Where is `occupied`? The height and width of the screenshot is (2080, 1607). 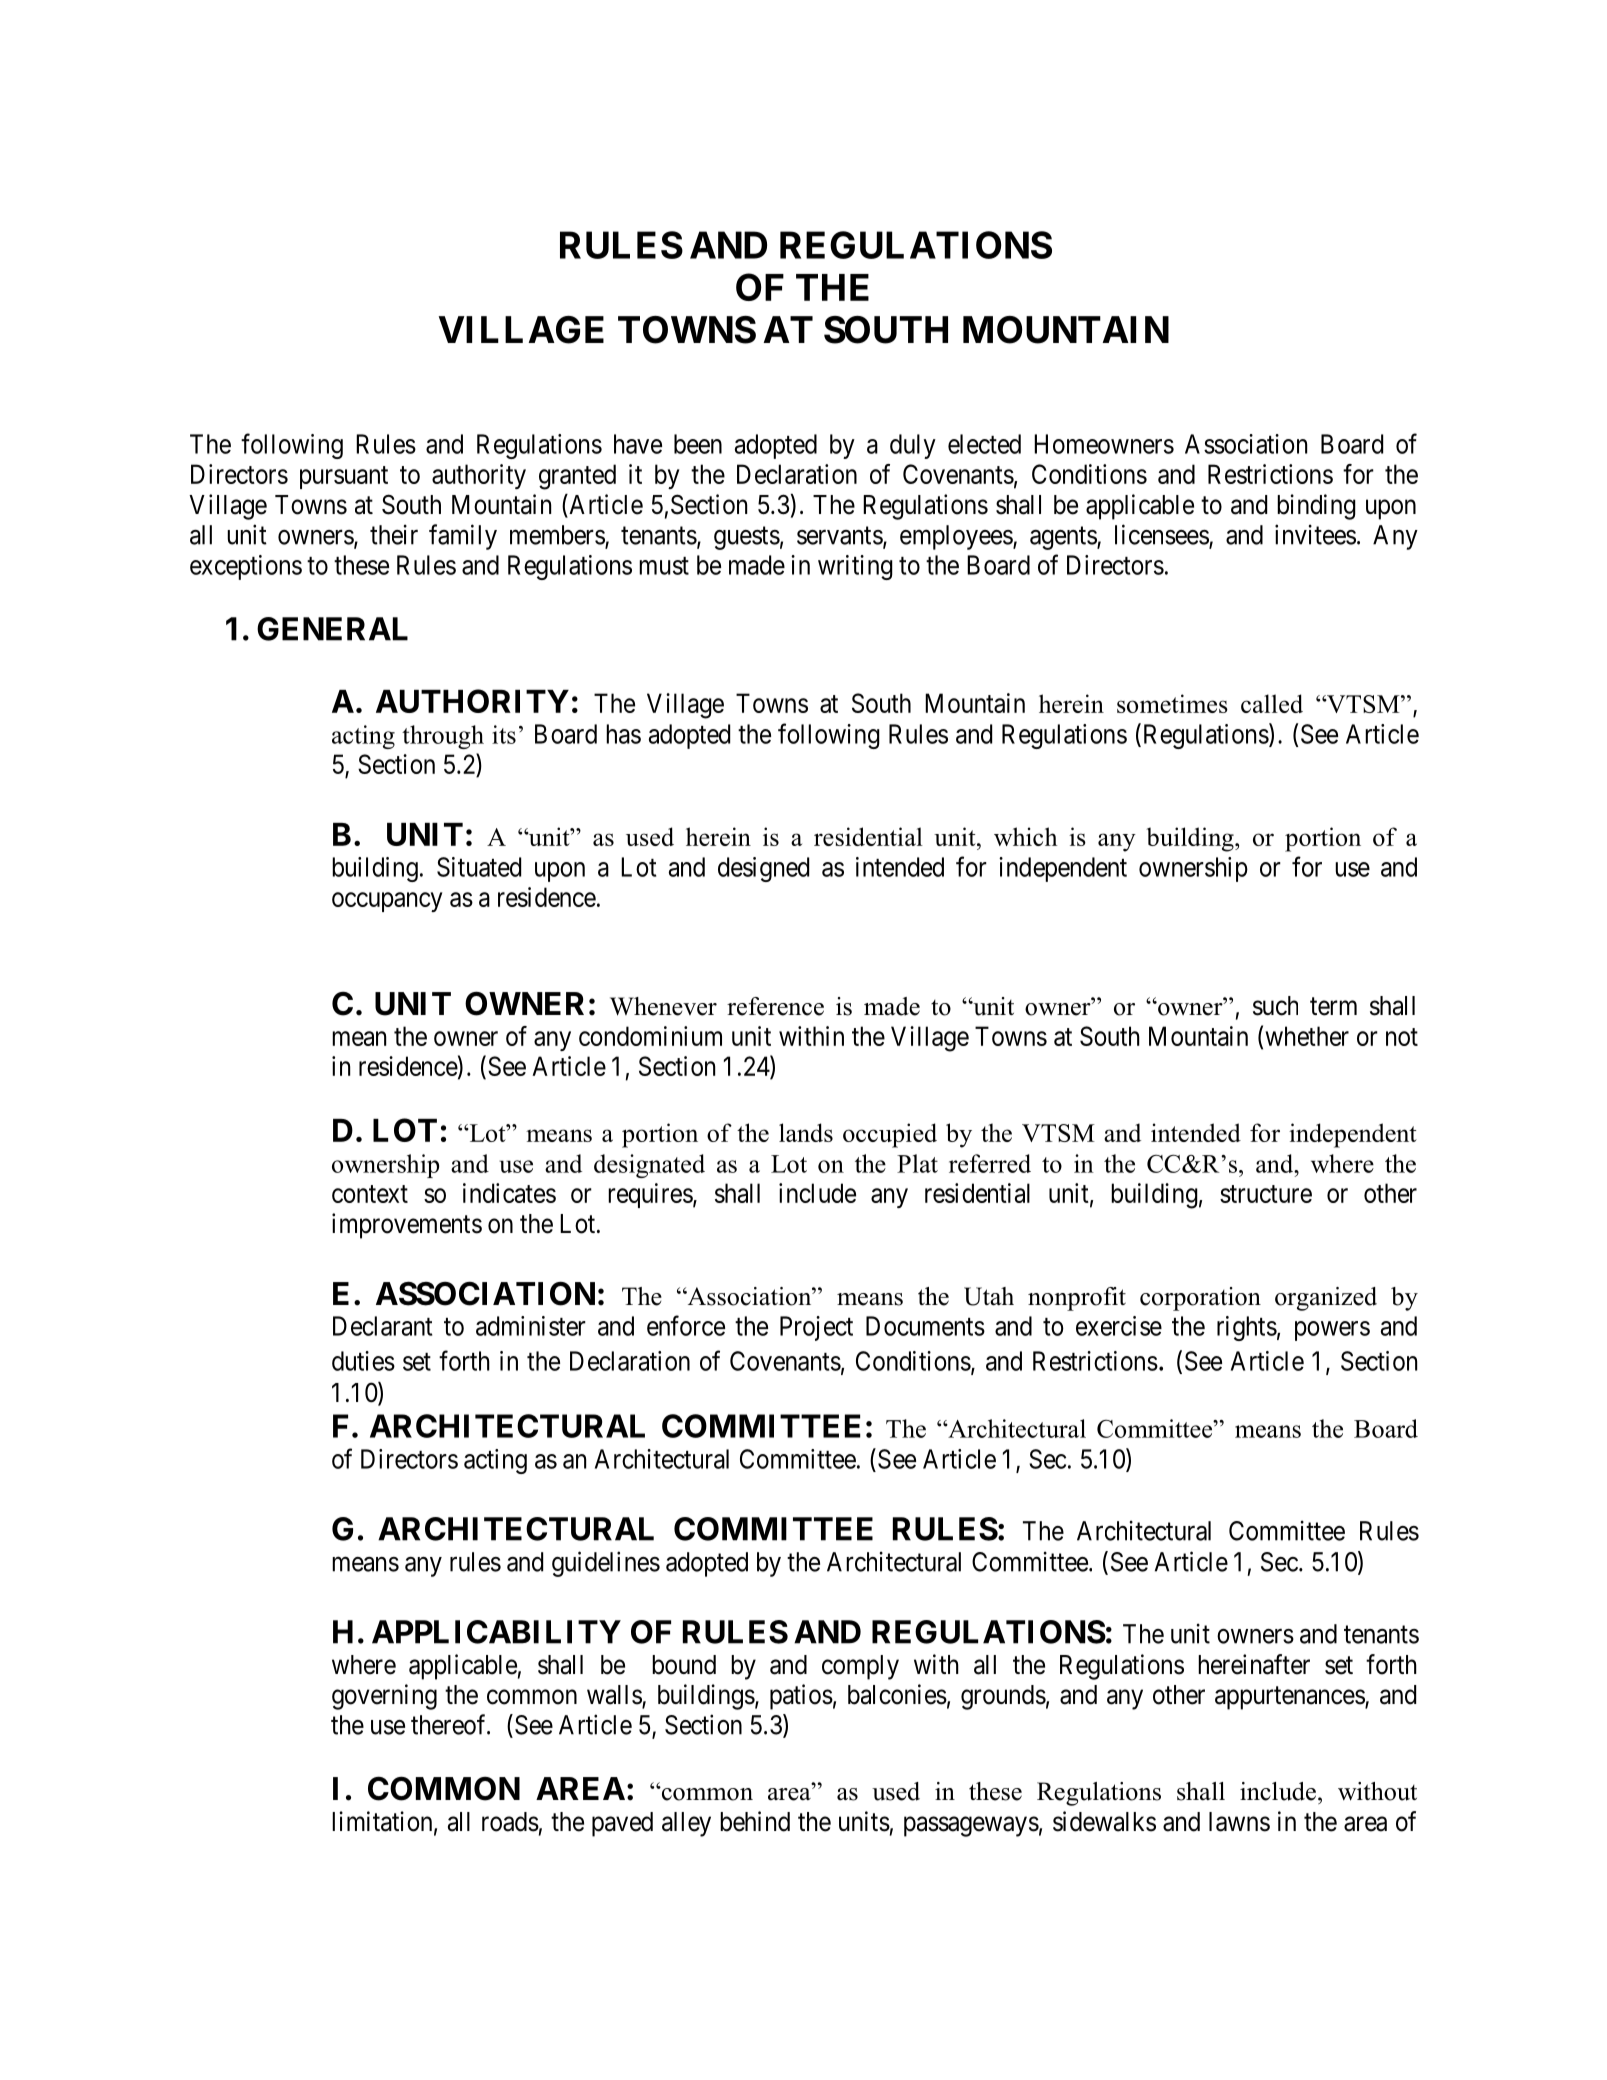
occupied is located at coordinates (890, 1135).
